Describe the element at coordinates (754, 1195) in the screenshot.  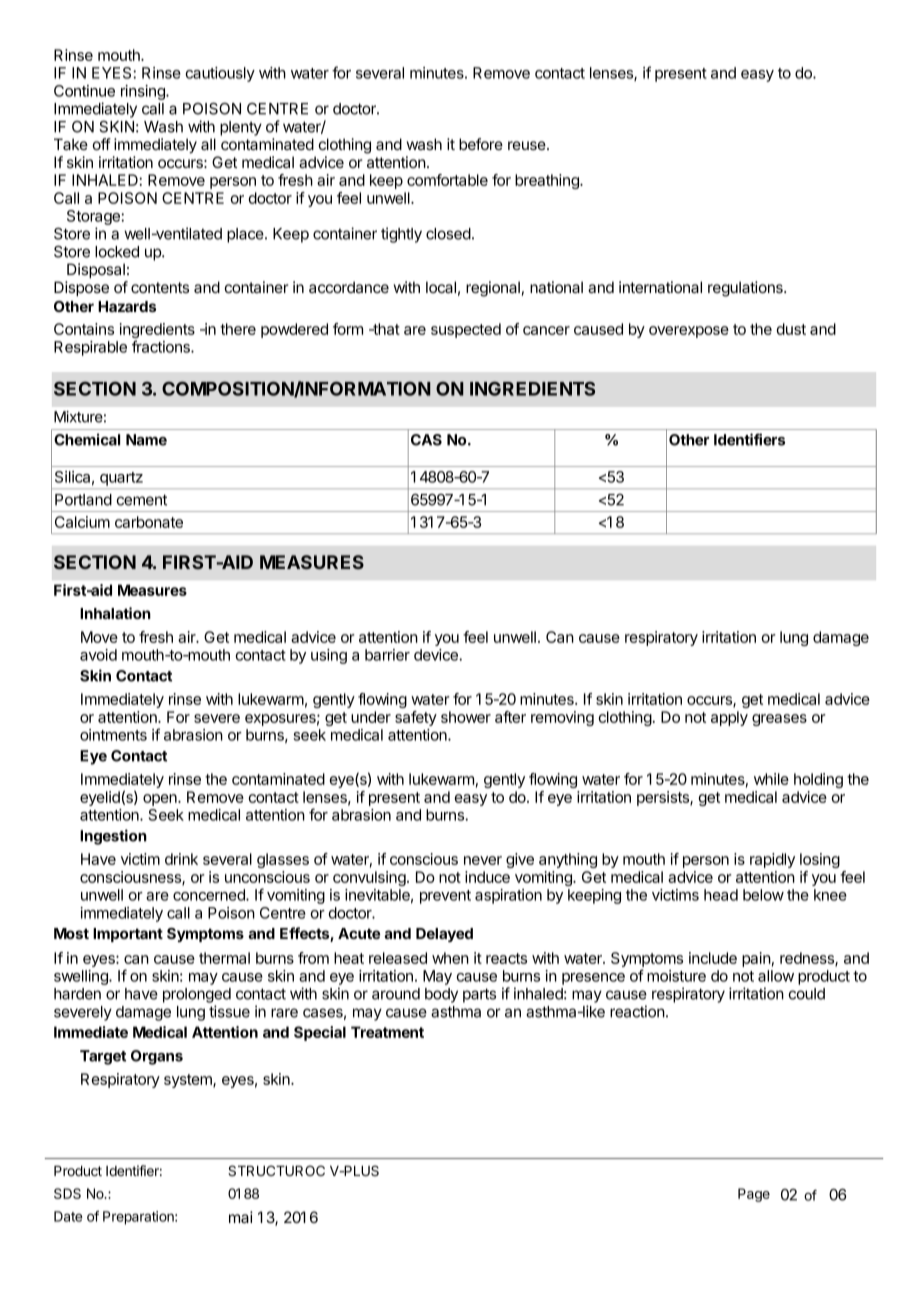
I see `Page` at that location.
